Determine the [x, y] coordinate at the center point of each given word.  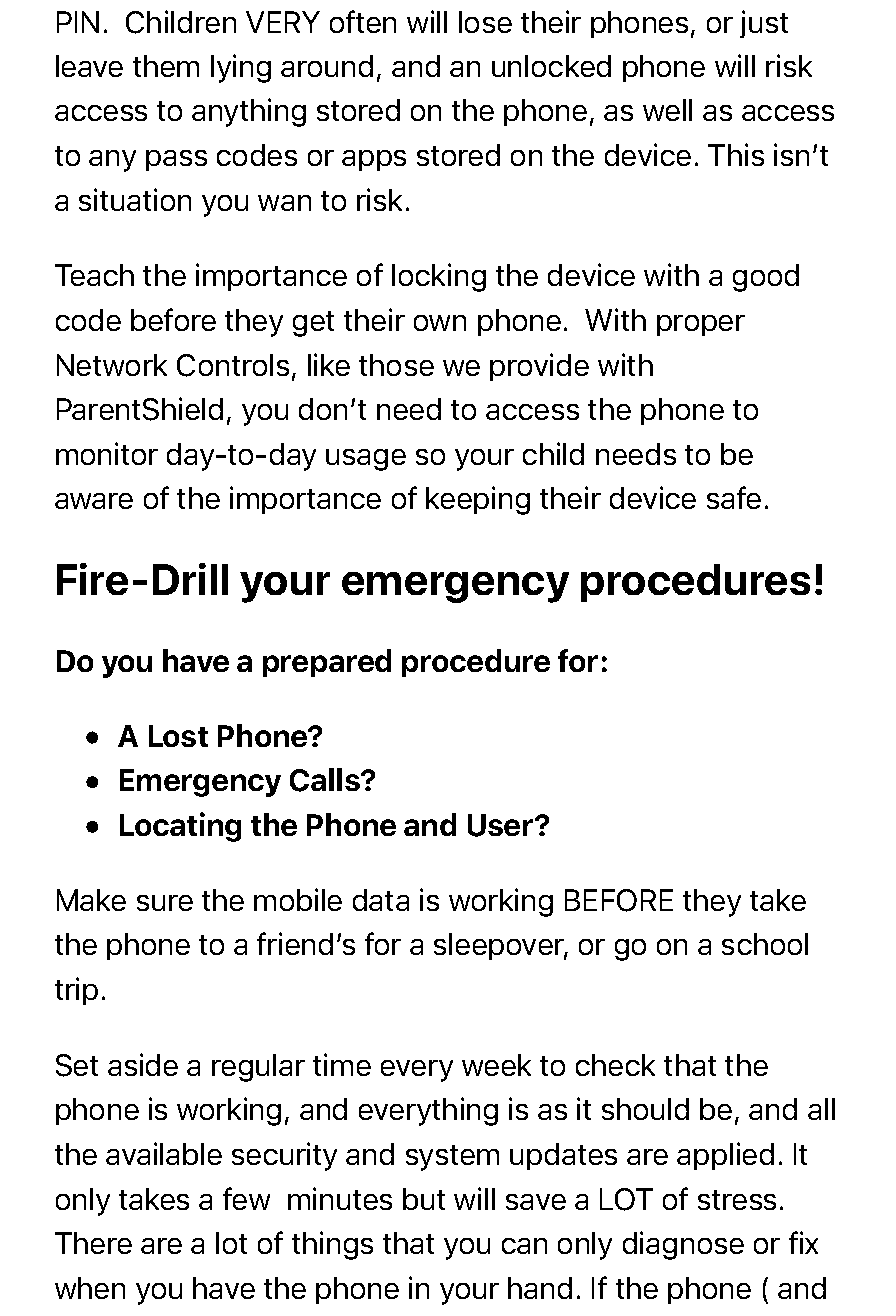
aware [94, 501]
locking [439, 277]
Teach [94, 275]
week [496, 1065]
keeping [478, 500]
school [765, 944]
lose [485, 22]
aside [143, 1064]
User [502, 825]
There [93, 1243]
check [615, 1065]
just [764, 24]
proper [701, 325]
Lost [178, 736]
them [166, 66]
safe [734, 497]
